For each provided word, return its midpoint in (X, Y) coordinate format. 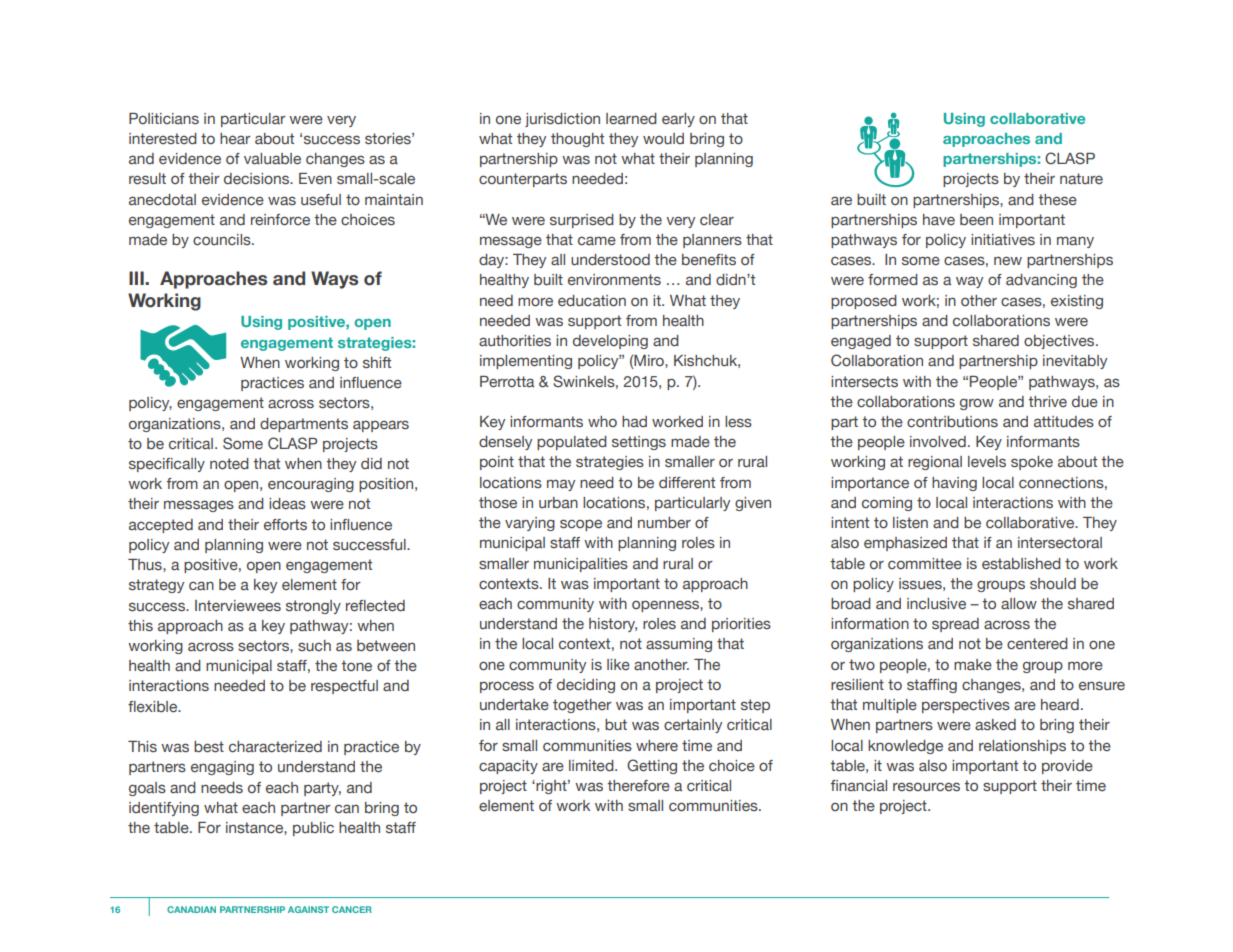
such (314, 645)
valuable (272, 159)
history (613, 625)
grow (977, 404)
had (634, 421)
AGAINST (308, 909)
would (663, 138)
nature (1081, 178)
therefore (638, 785)
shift (377, 362)
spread (955, 625)
